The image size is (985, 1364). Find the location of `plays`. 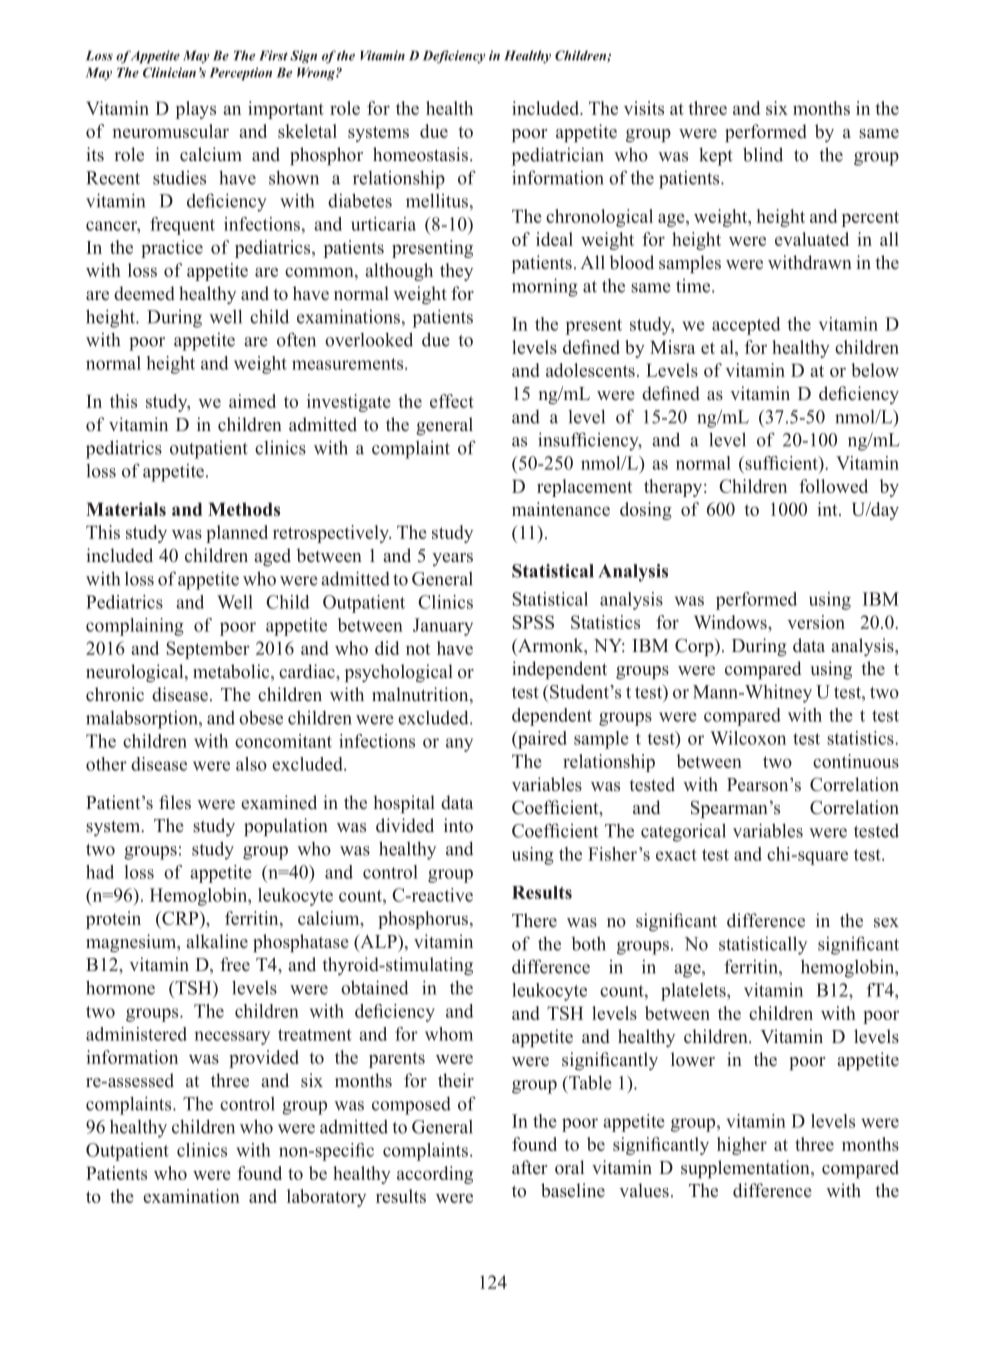

plays is located at coordinates (196, 110).
